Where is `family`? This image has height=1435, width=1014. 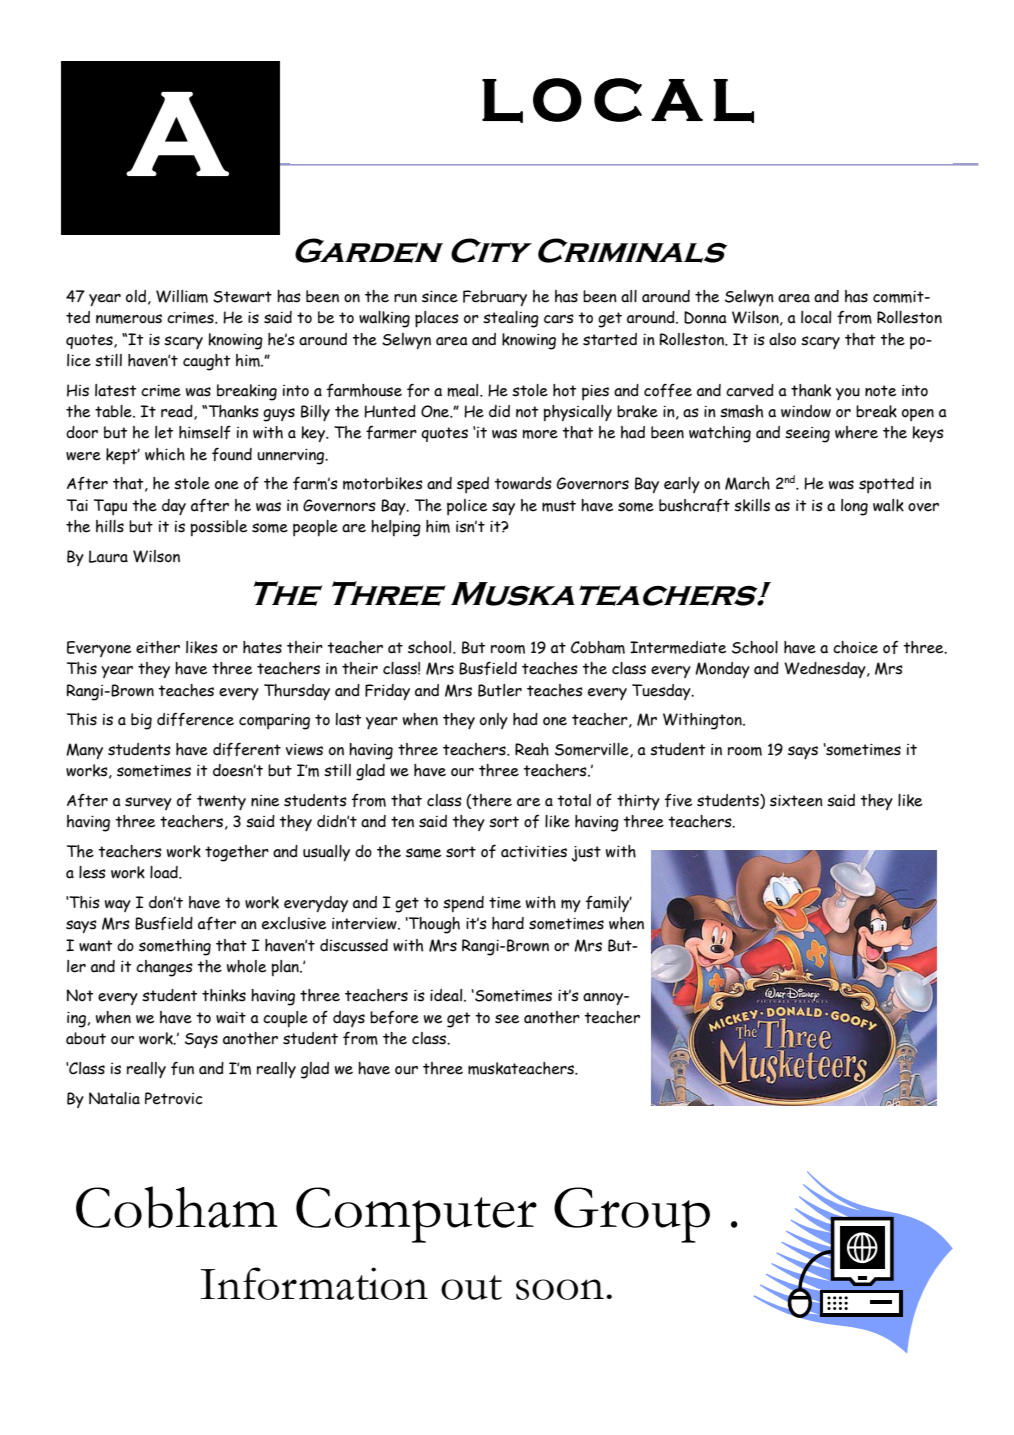 family is located at coordinates (609, 904).
